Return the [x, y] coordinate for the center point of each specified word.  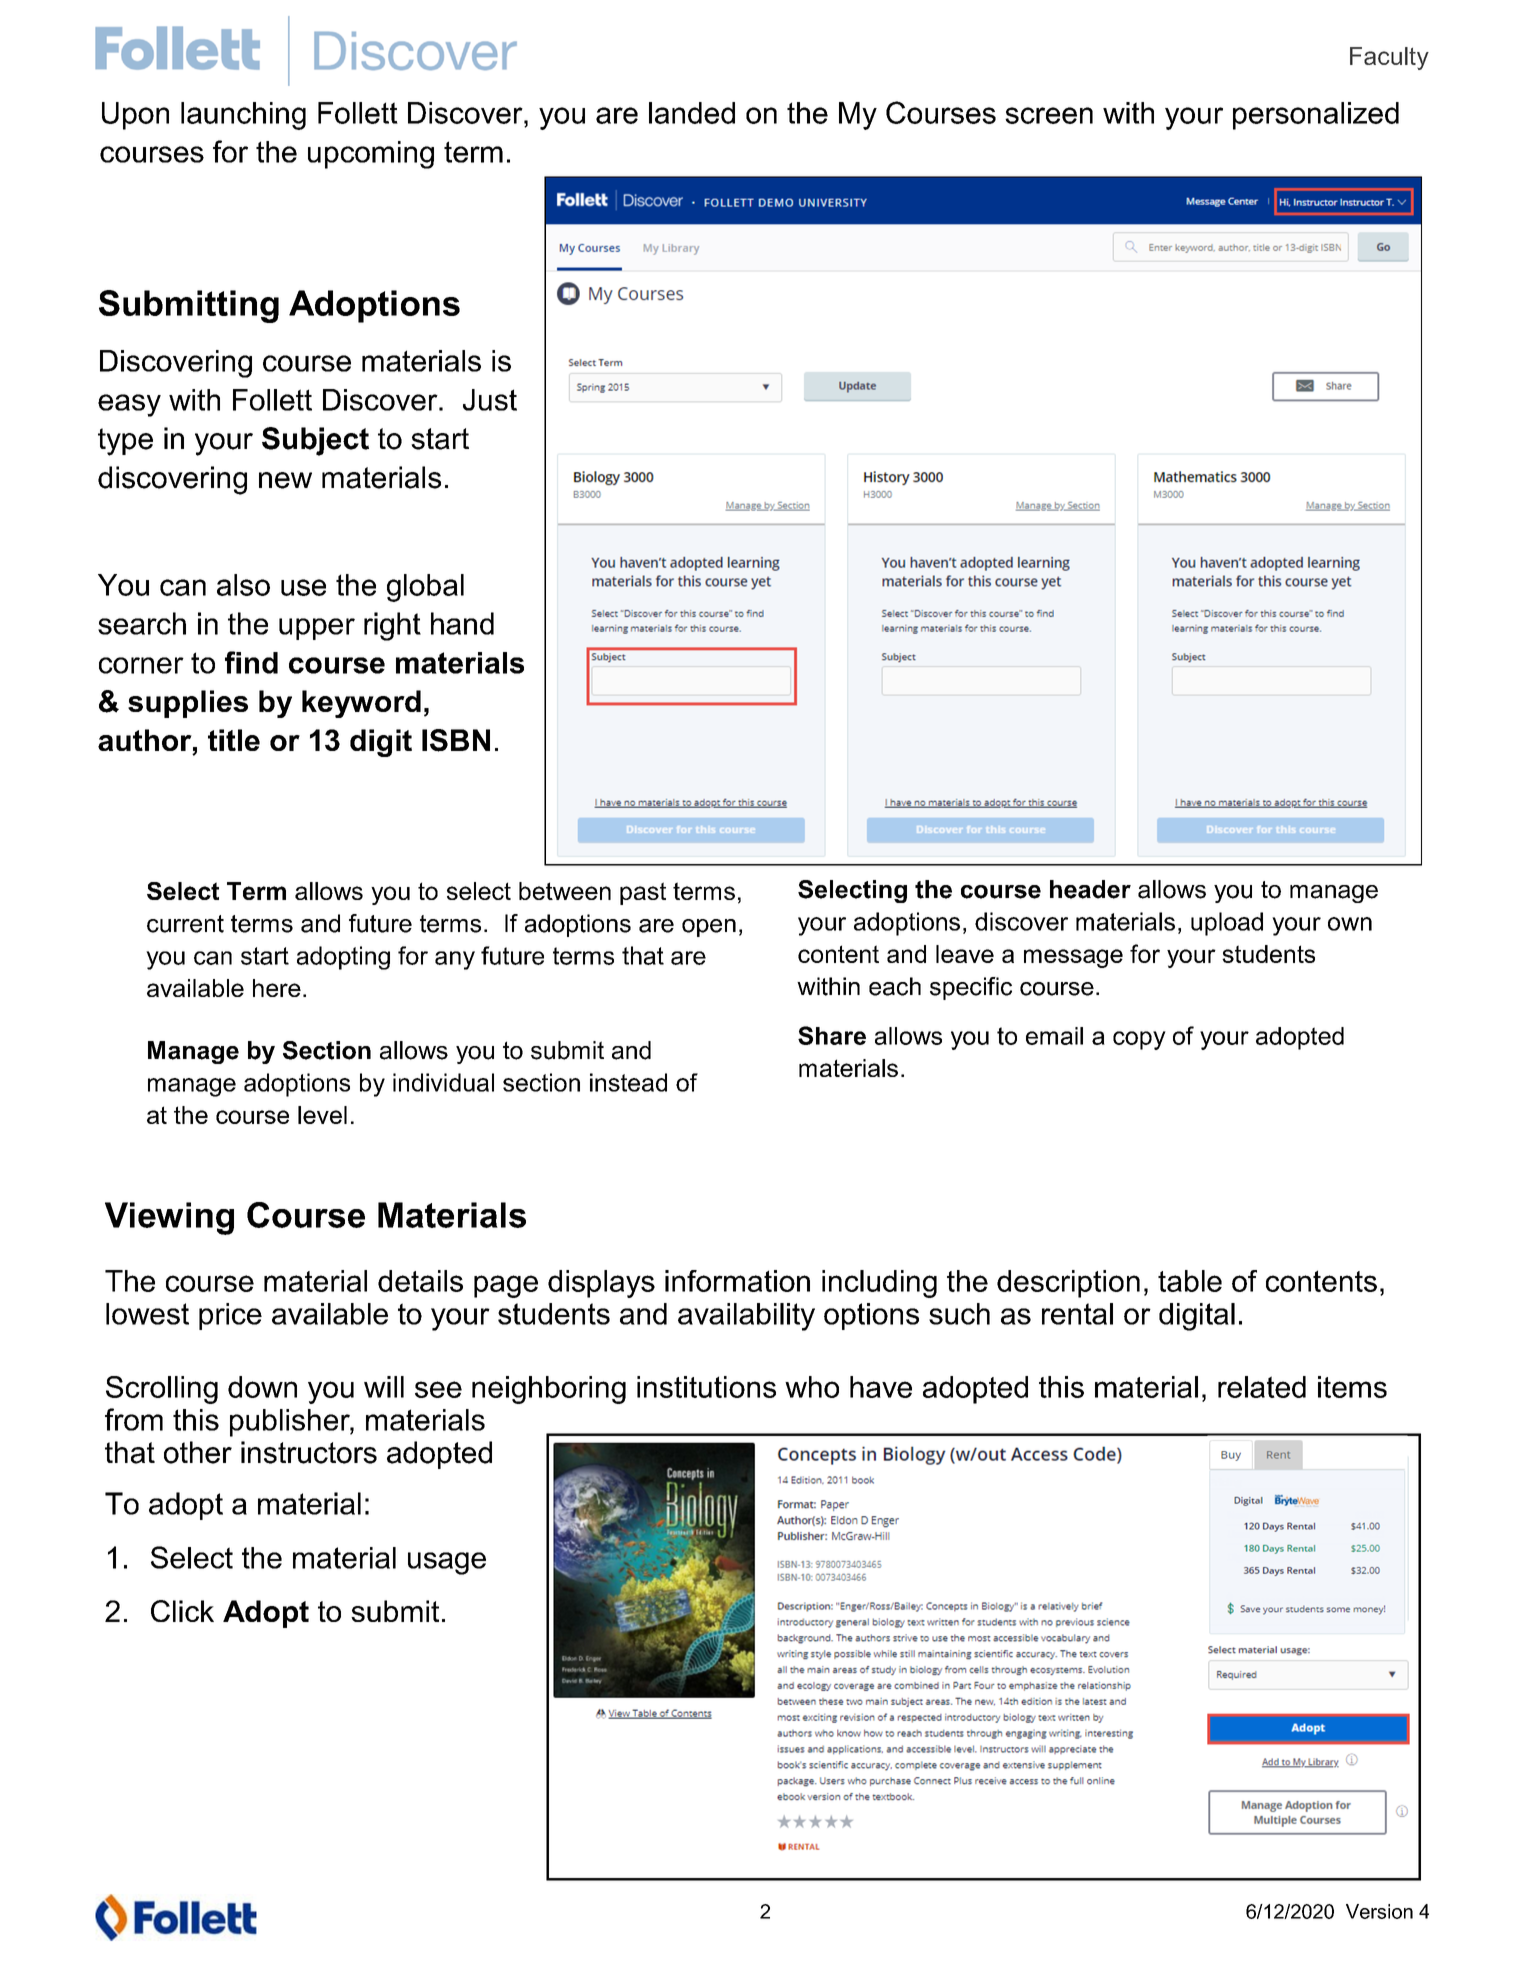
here [277, 988]
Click [182, 1611]
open [709, 928]
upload [1227, 924]
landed [692, 113]
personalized [1316, 116]
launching [243, 116]
